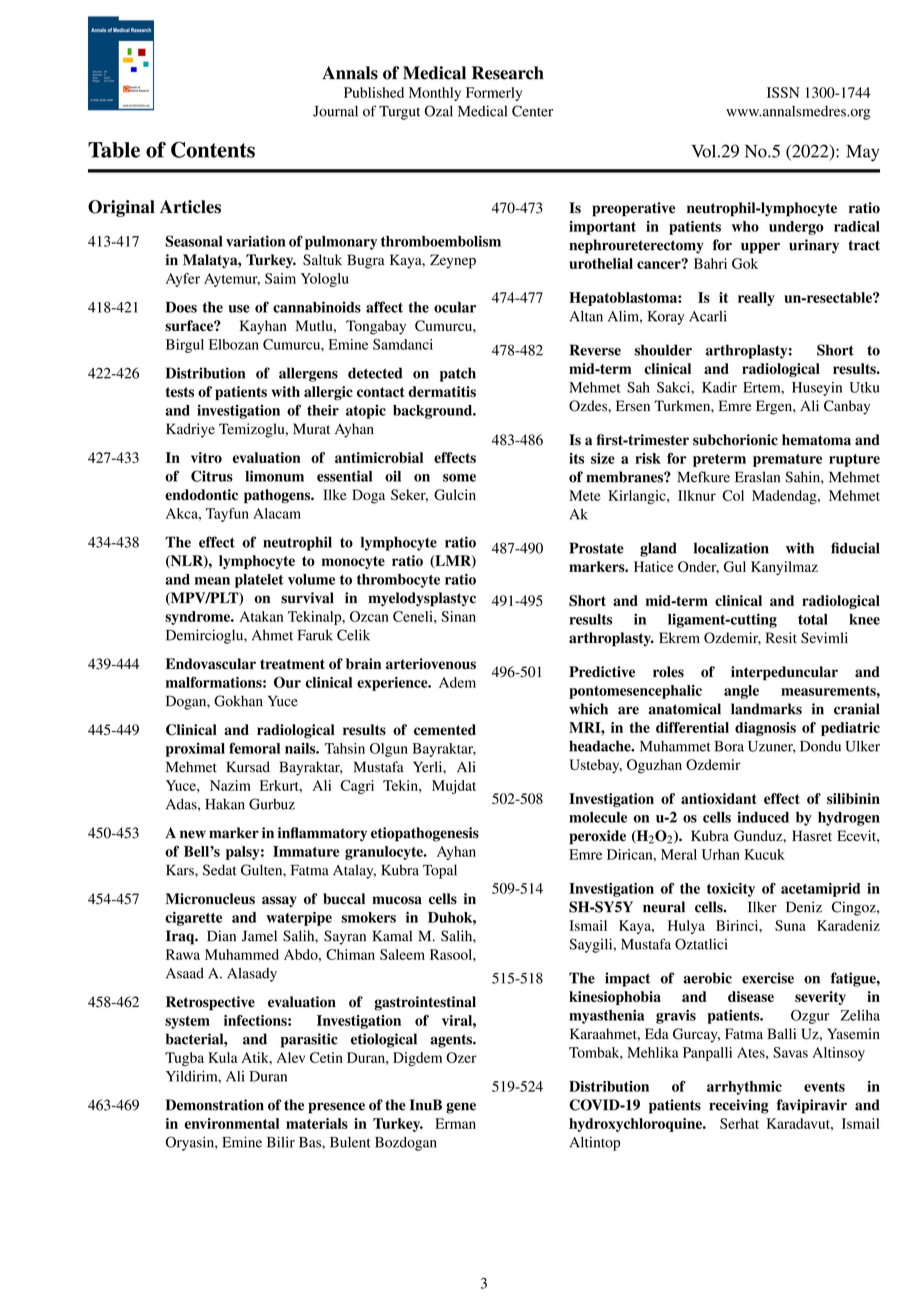 The width and height of the screenshot is (924, 1308). I want to click on Contents, so click(213, 149).
